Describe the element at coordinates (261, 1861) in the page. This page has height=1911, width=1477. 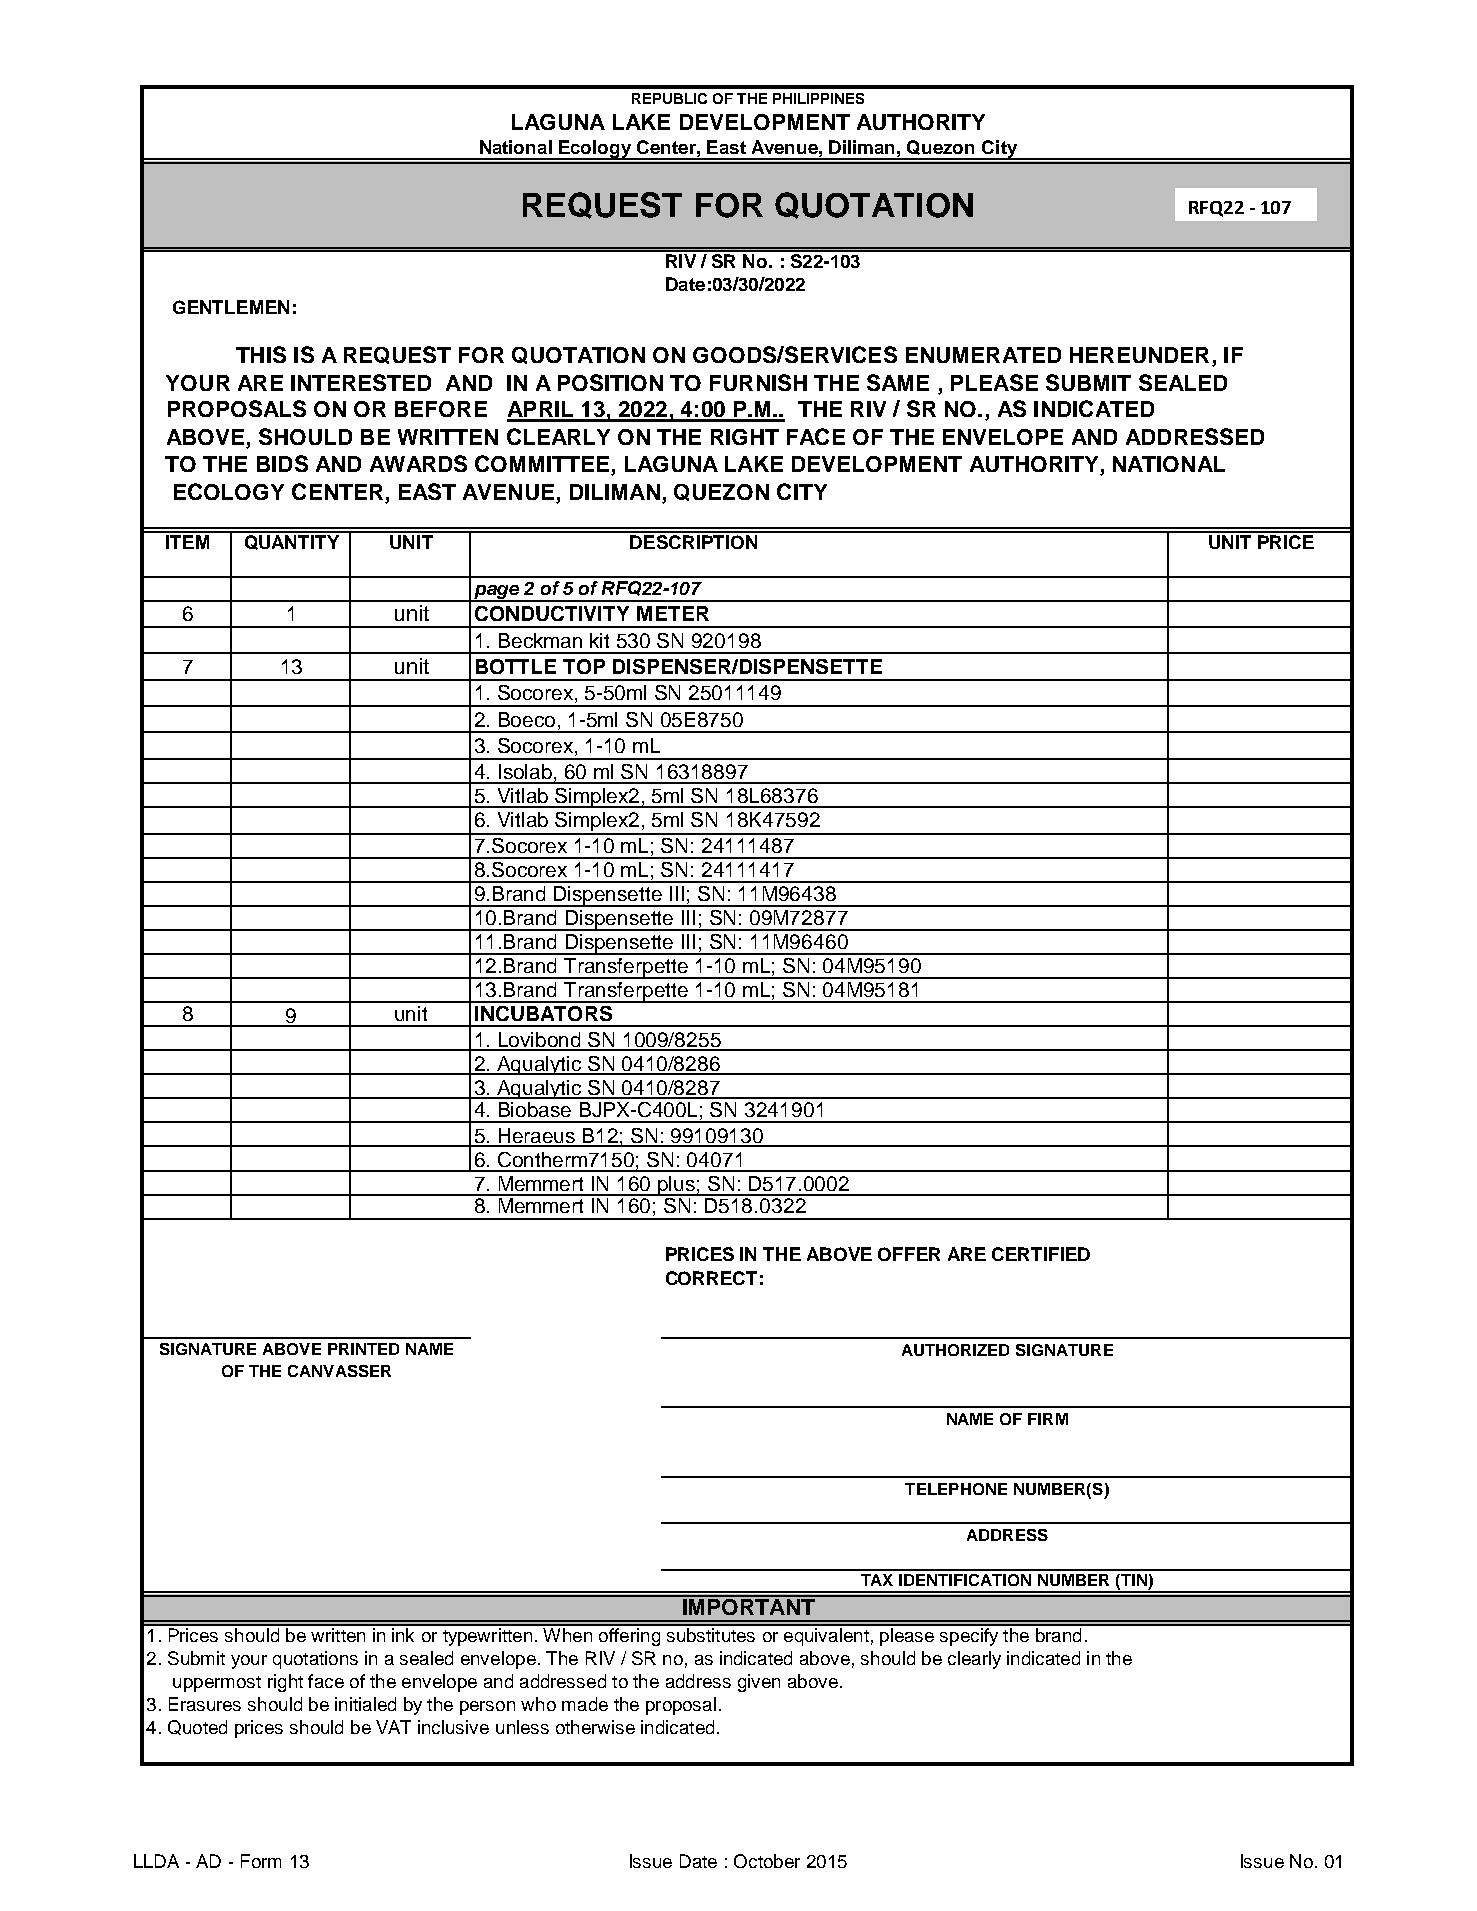
I see `Form` at that location.
